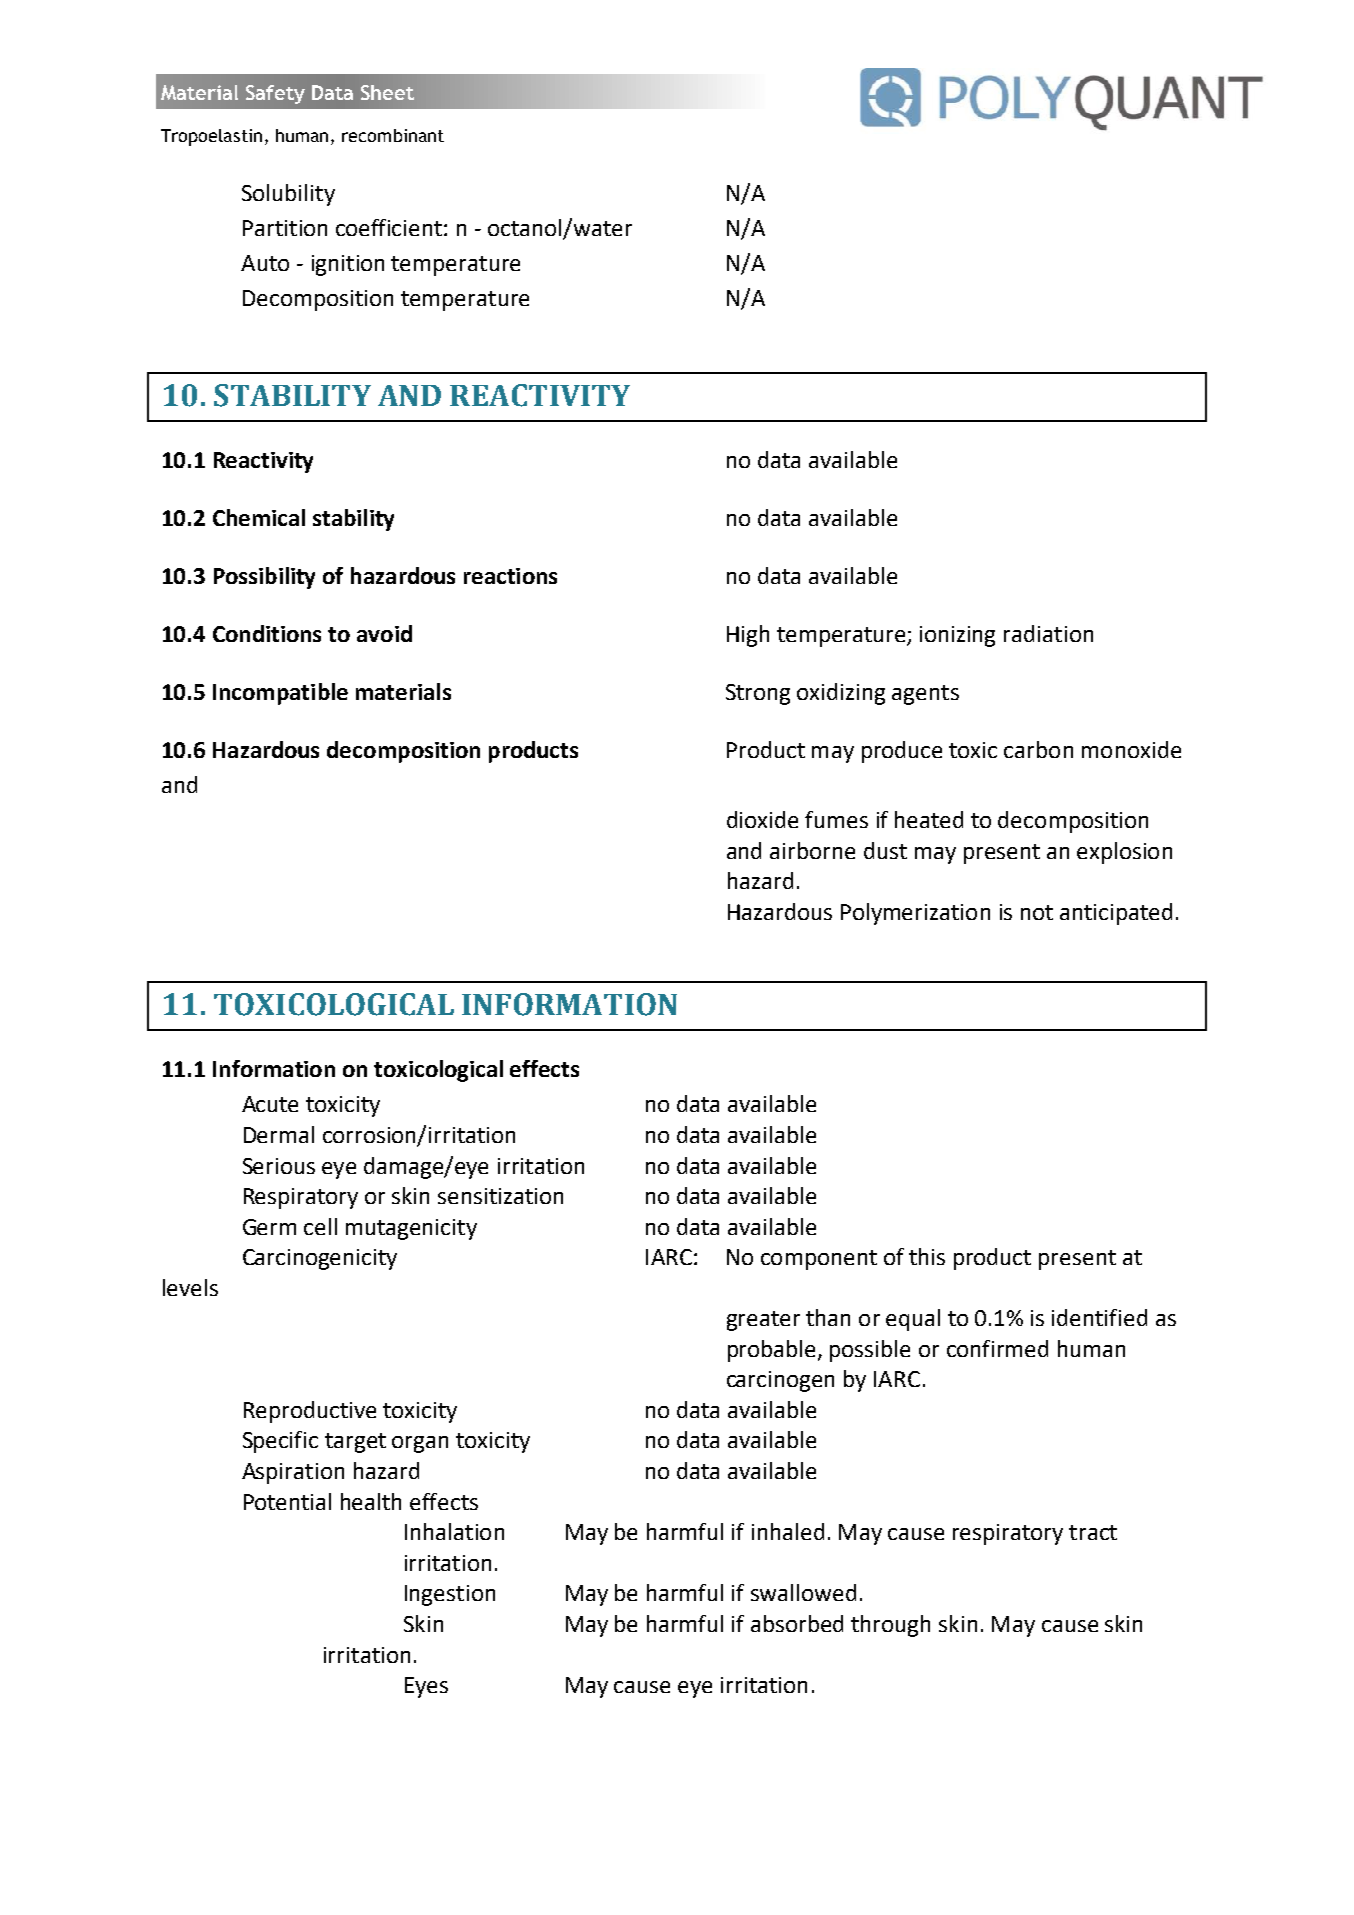 The width and height of the document is (1354, 1915). Describe the element at coordinates (426, 1687) in the document. I see `Eyes` at that location.
